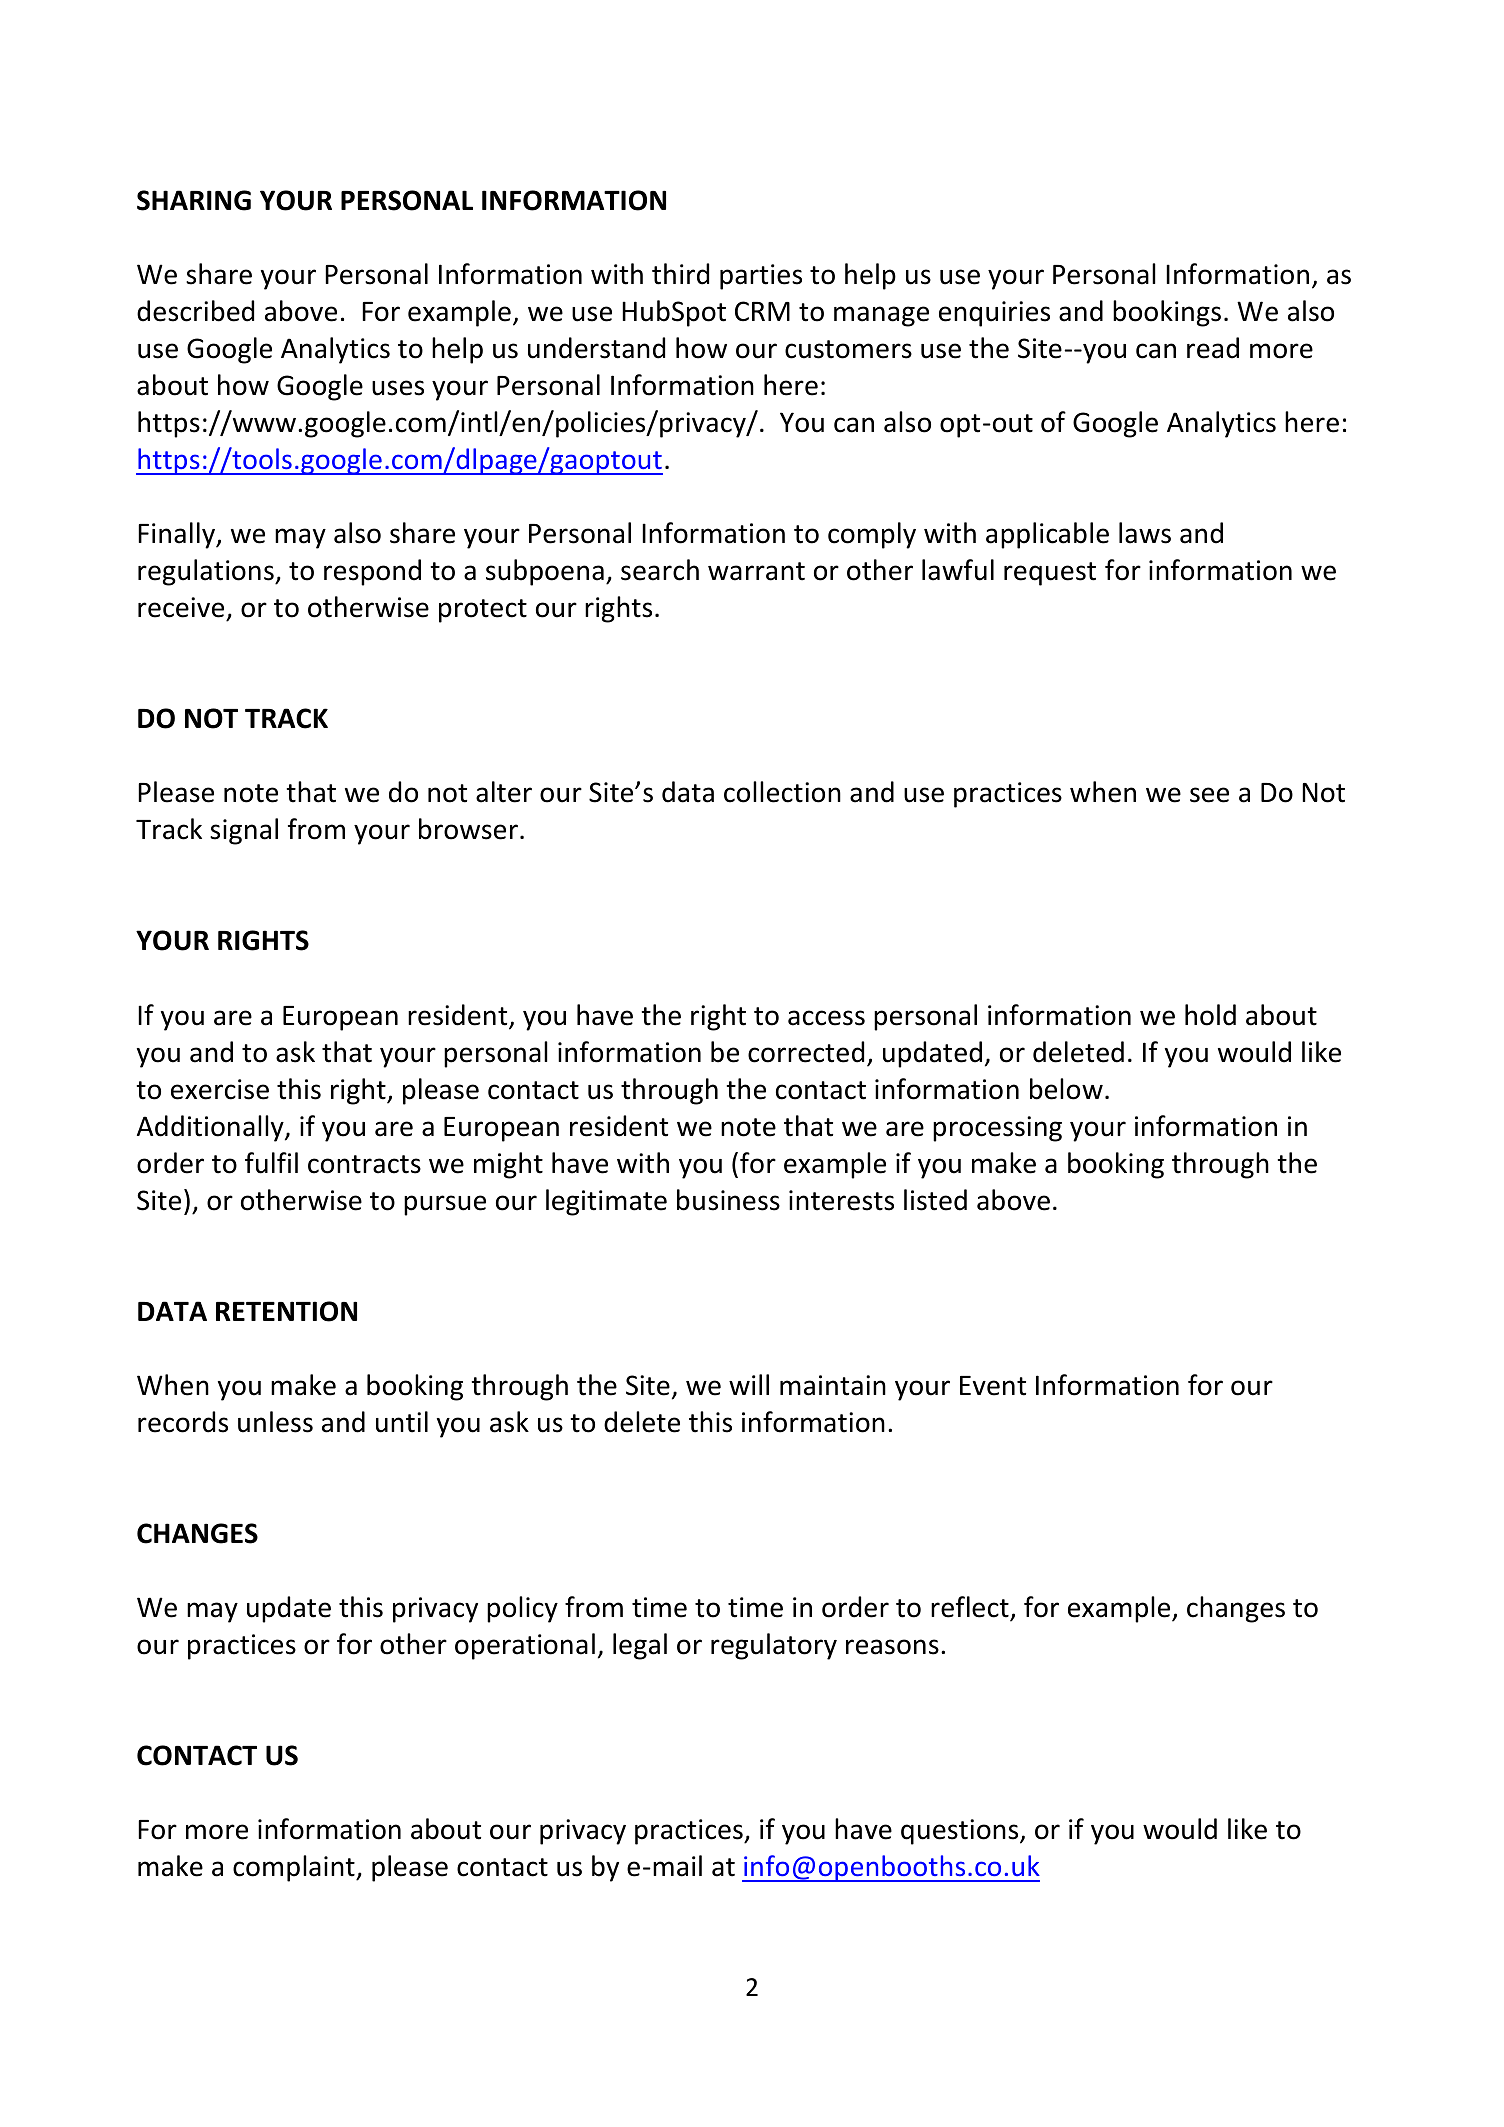 Image resolution: width=1504 pixels, height=2127 pixels. What do you see at coordinates (220, 1089) in the document?
I see `exercise` at bounding box center [220, 1089].
